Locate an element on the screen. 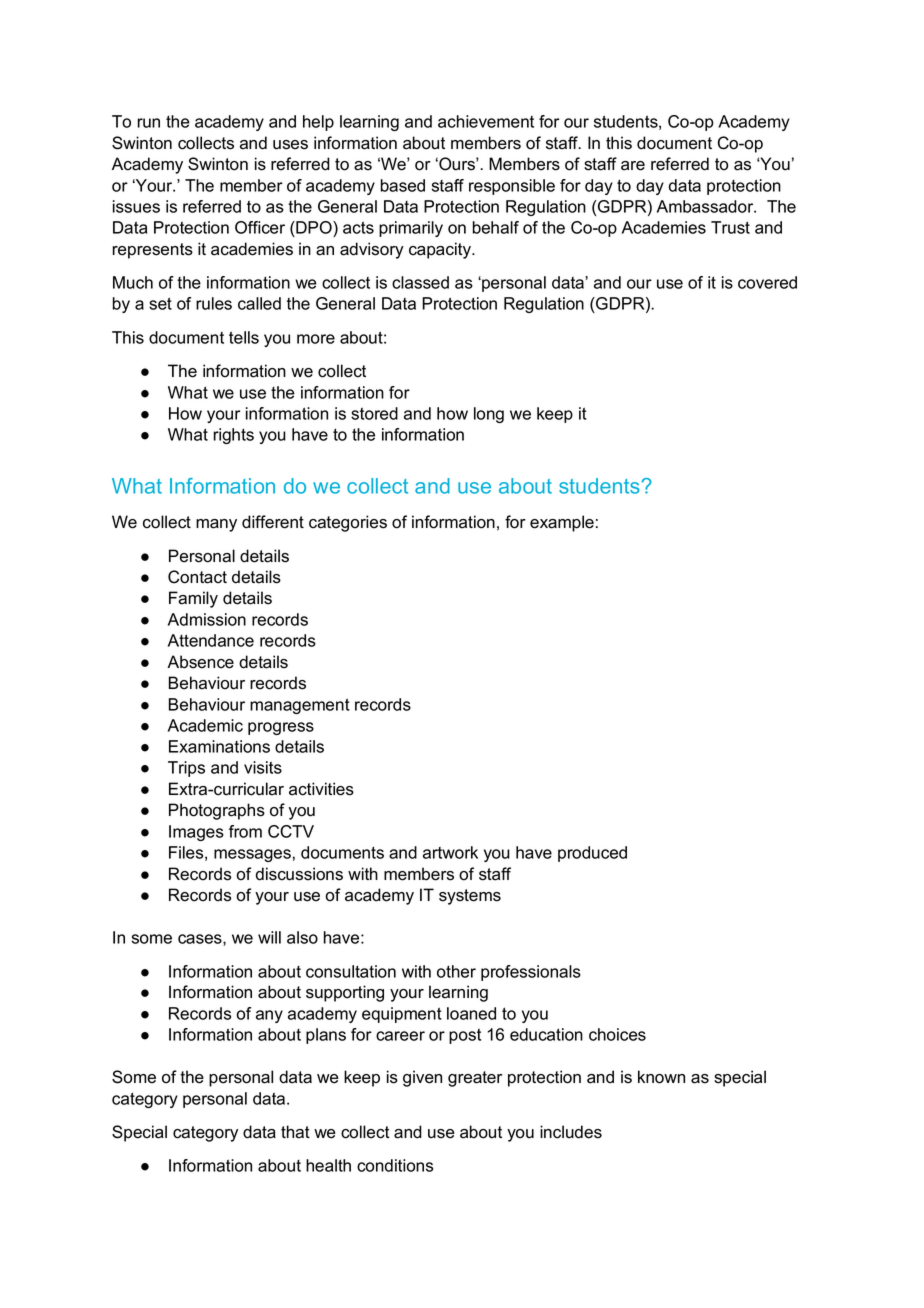 This screenshot has height=1308, width=924. Trust is located at coordinates (730, 227).
